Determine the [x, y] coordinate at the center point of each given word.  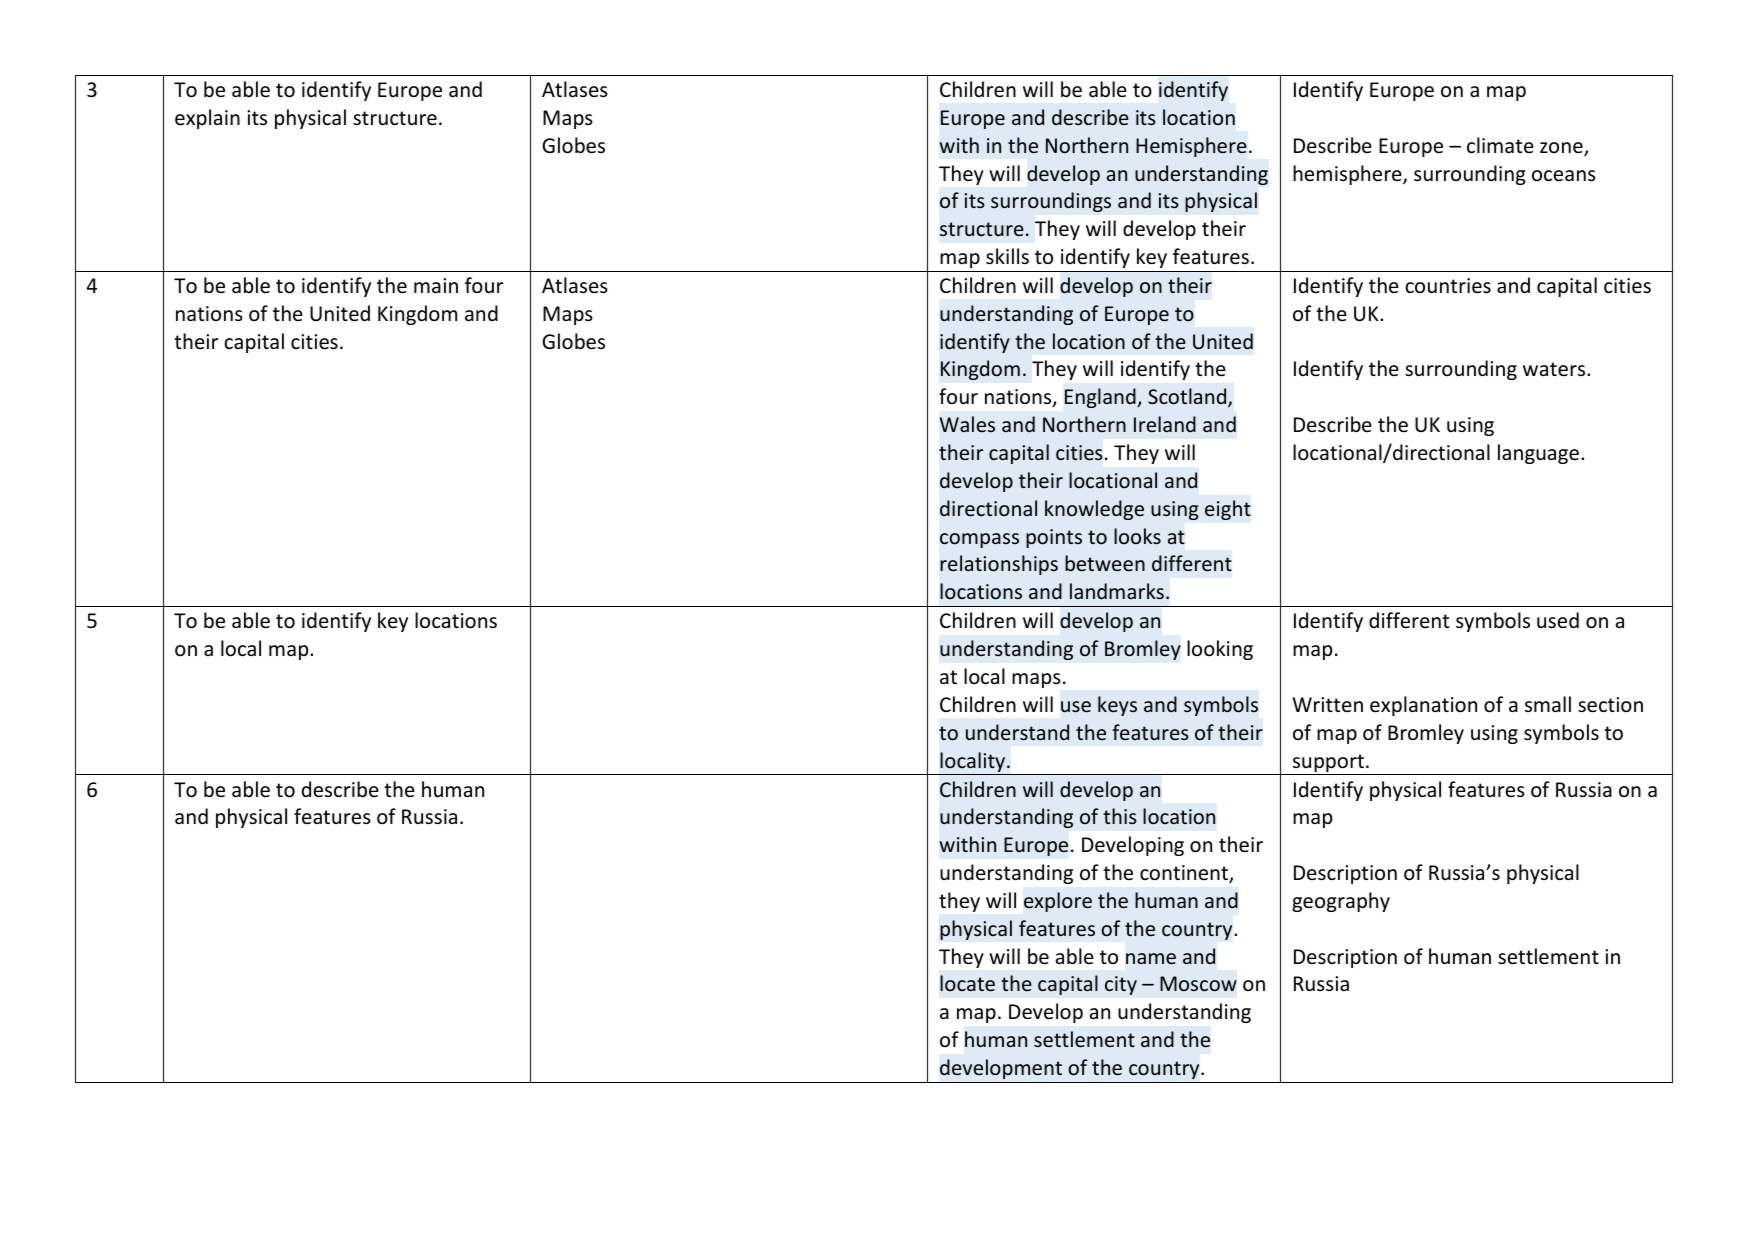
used [1558, 620]
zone [1562, 149]
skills [1007, 256]
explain [207, 119]
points [1054, 538]
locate [967, 983]
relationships [999, 565]
